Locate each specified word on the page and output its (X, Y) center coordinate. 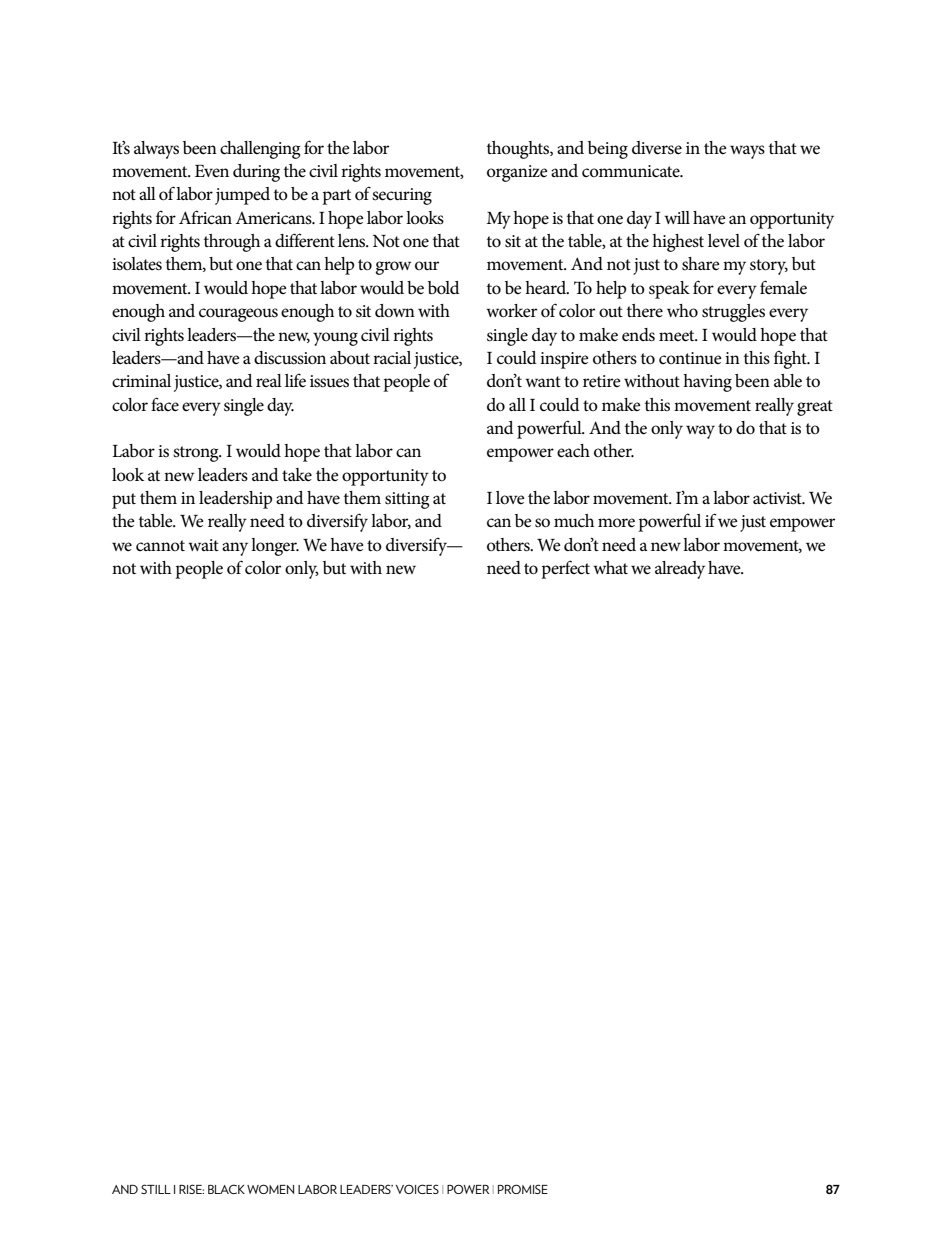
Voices (417, 1189)
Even (212, 171)
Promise (523, 1189)
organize (517, 173)
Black (226, 1189)
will (677, 217)
